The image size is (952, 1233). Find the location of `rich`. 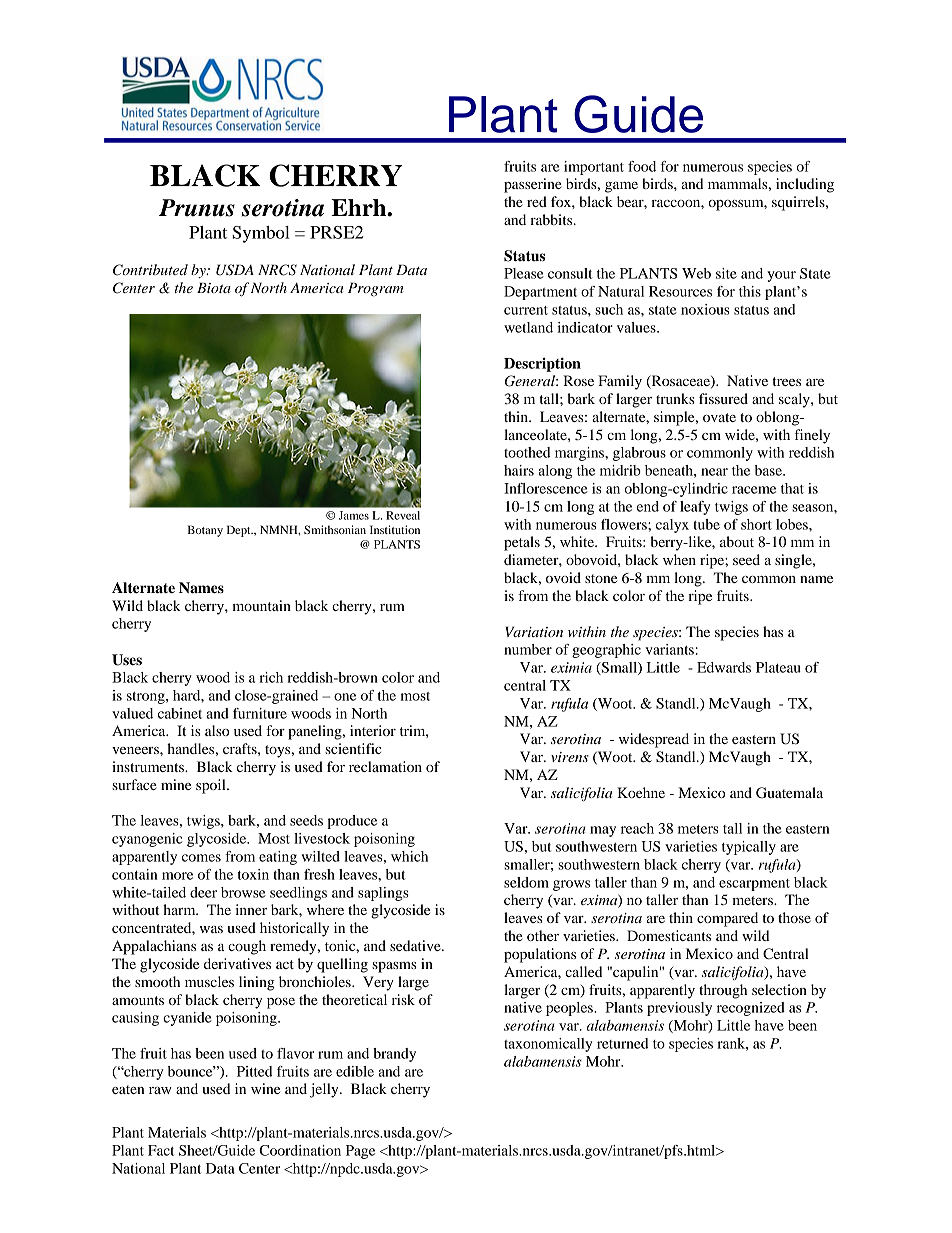

rich is located at coordinates (271, 677).
